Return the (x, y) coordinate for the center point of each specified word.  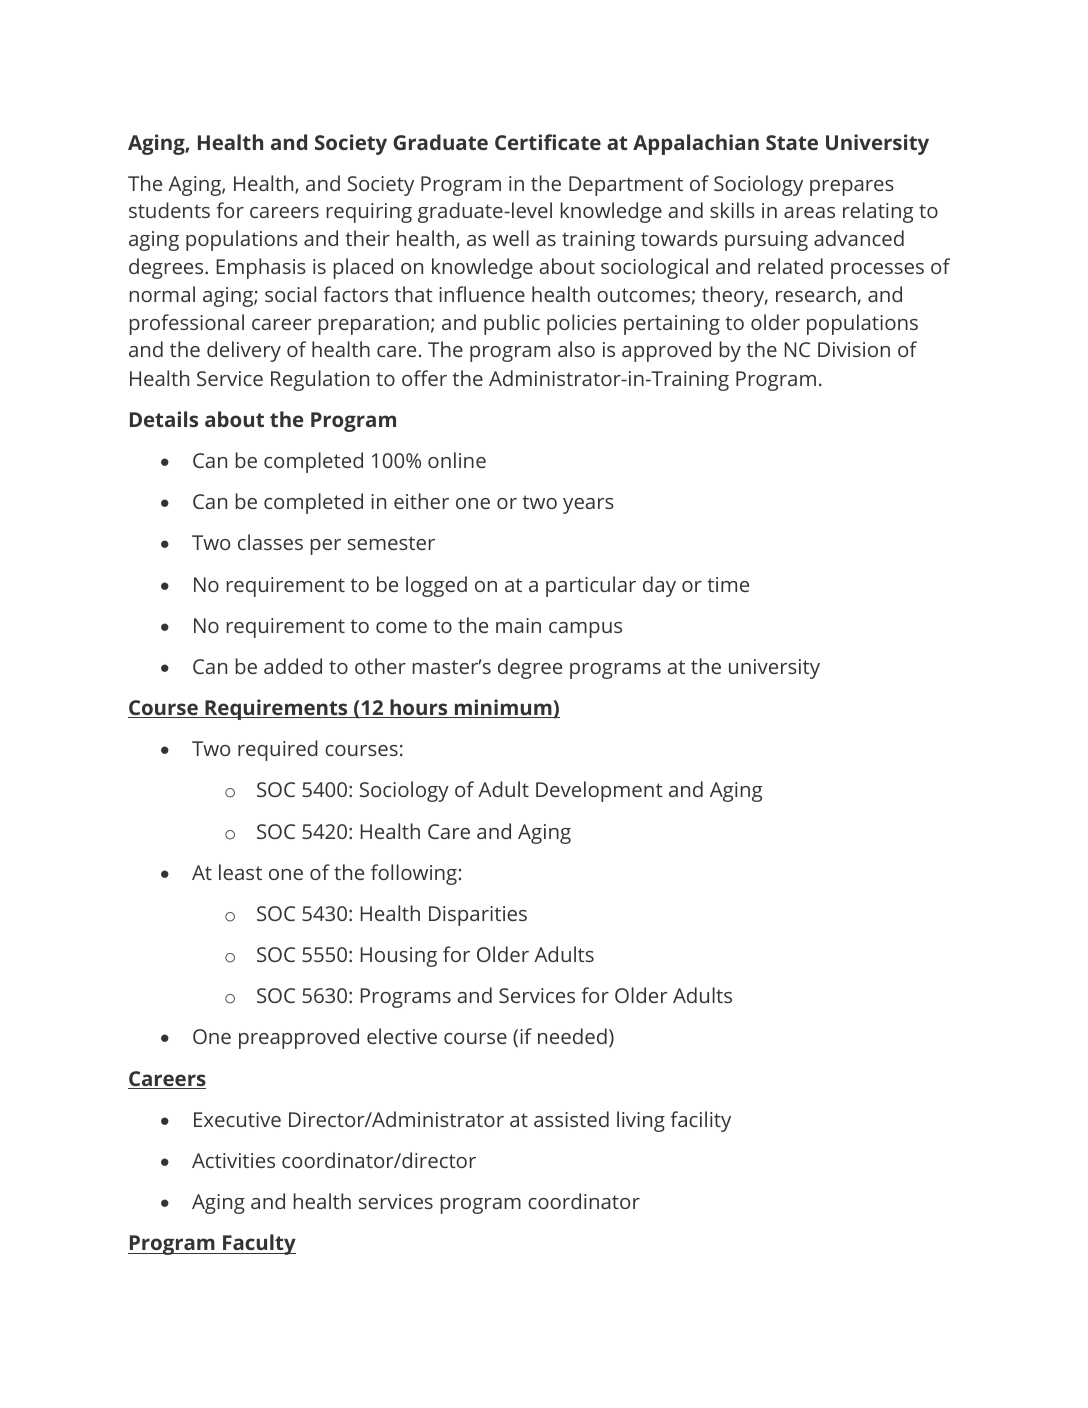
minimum (503, 708)
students (169, 210)
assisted (571, 1119)
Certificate (548, 142)
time (728, 584)
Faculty (258, 1244)
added (293, 666)
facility (701, 1121)
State (792, 142)
